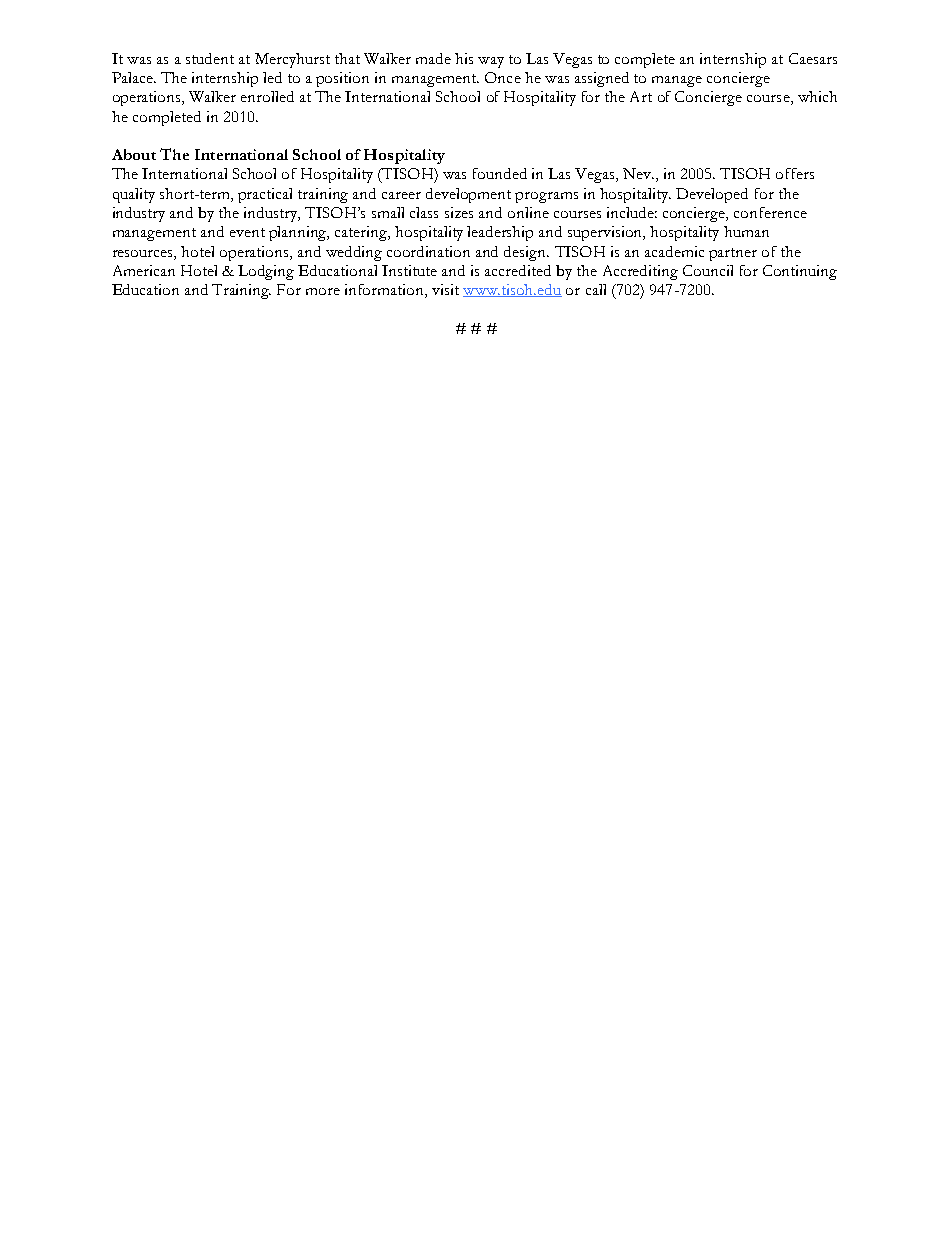 This screenshot has height=1233, width=952. What do you see at coordinates (265, 195) in the screenshot?
I see `practical` at bounding box center [265, 195].
